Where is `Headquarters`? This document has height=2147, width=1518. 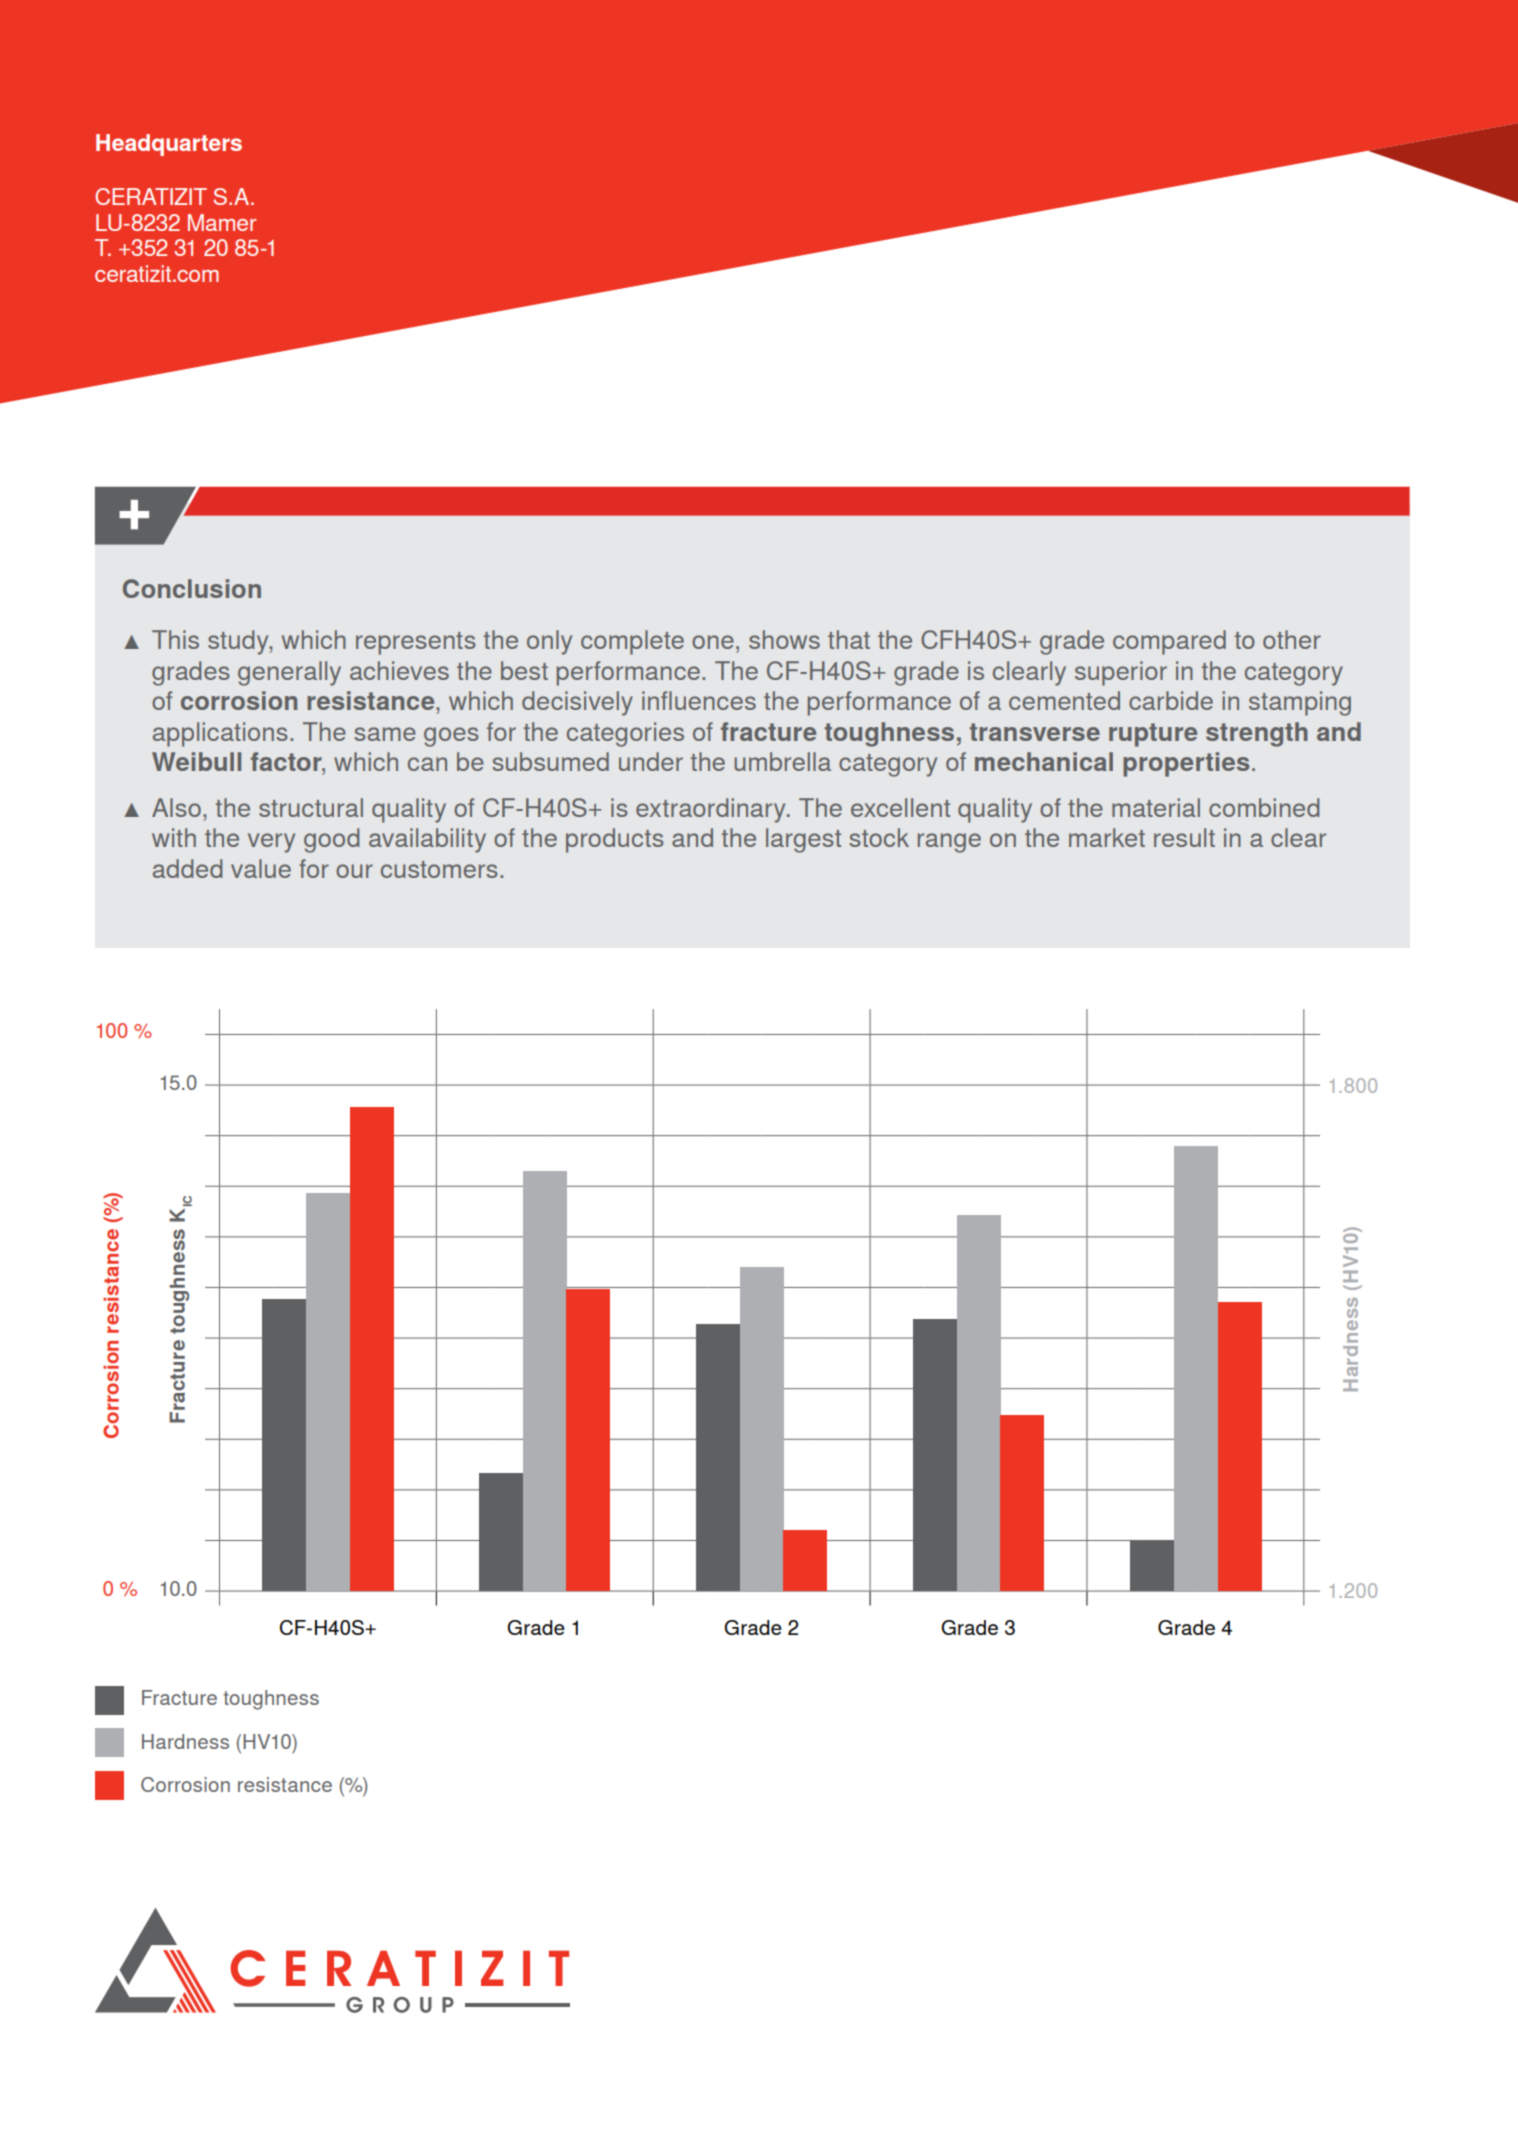
Headquarters is located at coordinates (169, 145).
